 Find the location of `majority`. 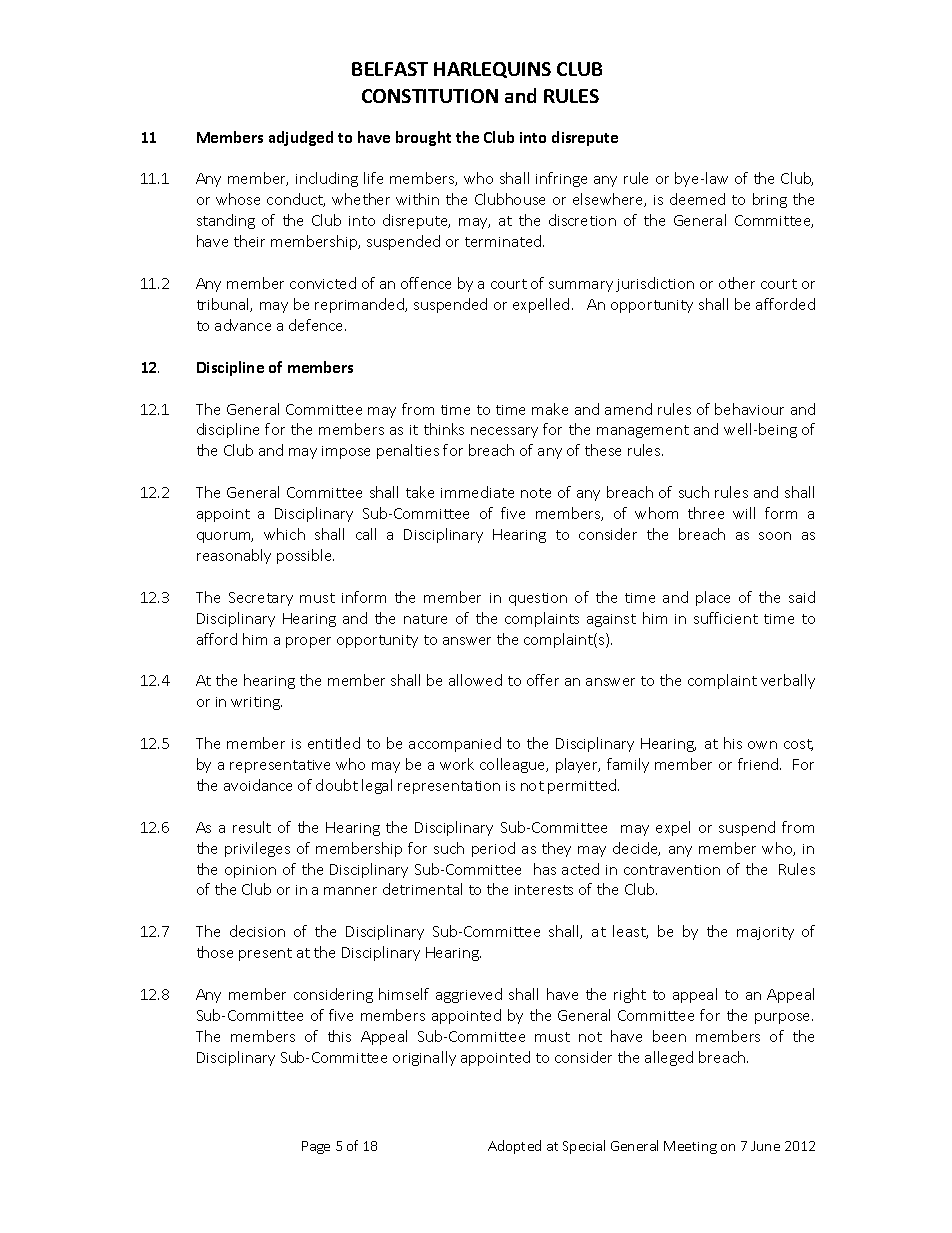

majority is located at coordinates (765, 933).
